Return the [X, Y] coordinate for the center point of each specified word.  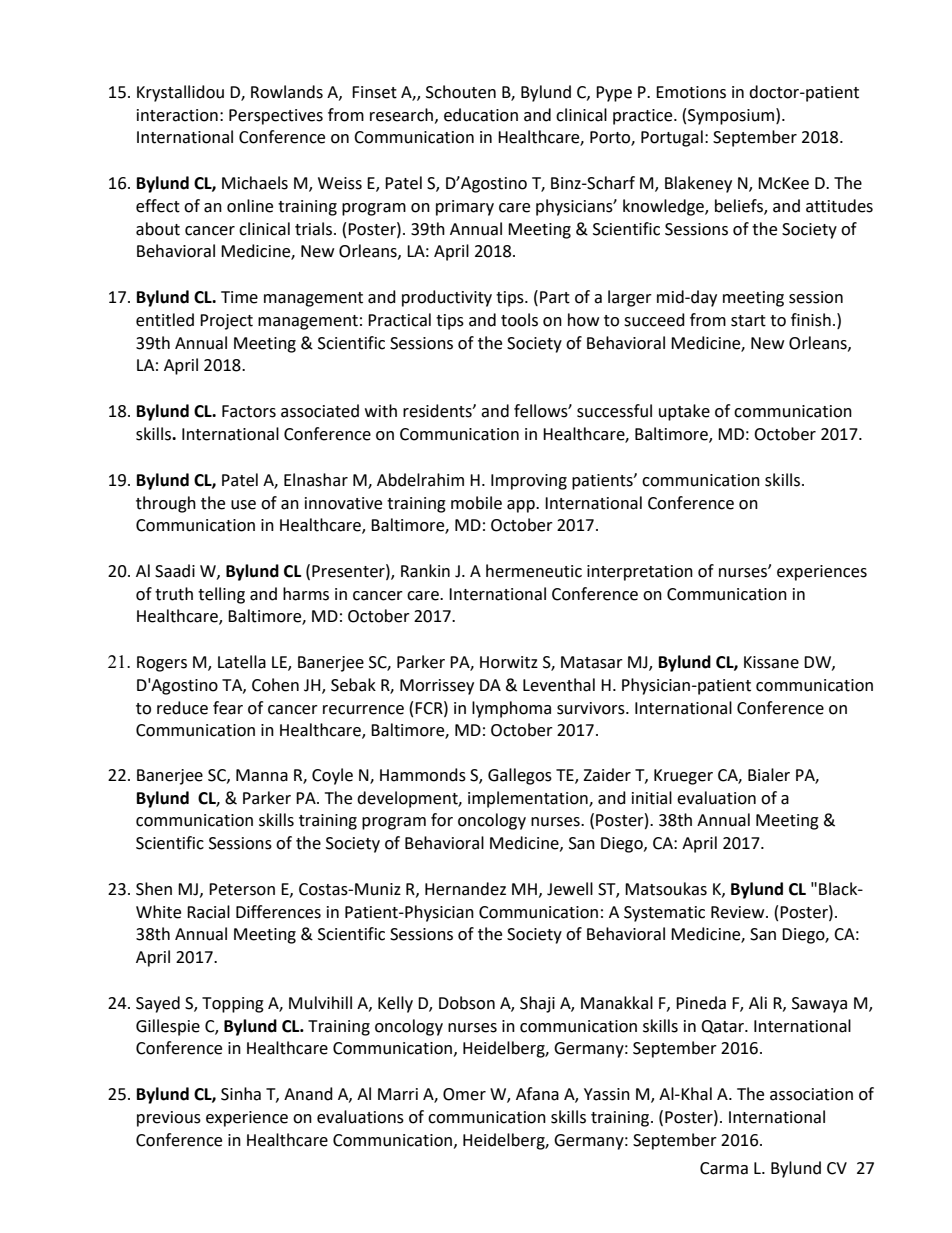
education [481, 115]
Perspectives [276, 117]
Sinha [241, 1094]
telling [221, 595]
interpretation [640, 573]
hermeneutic [534, 571]
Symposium [732, 116]
